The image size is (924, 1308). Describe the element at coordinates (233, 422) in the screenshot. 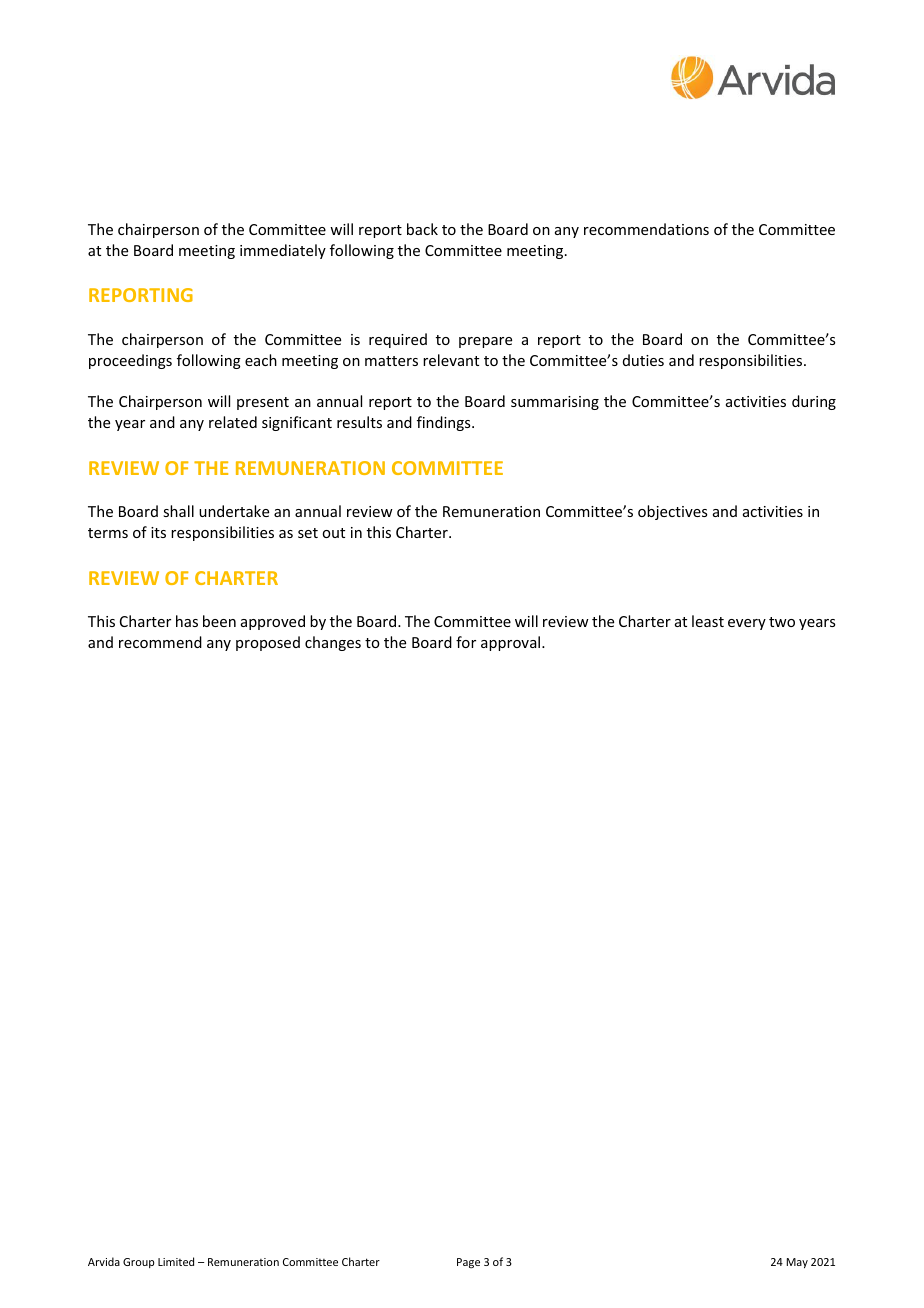

I see `related` at that location.
